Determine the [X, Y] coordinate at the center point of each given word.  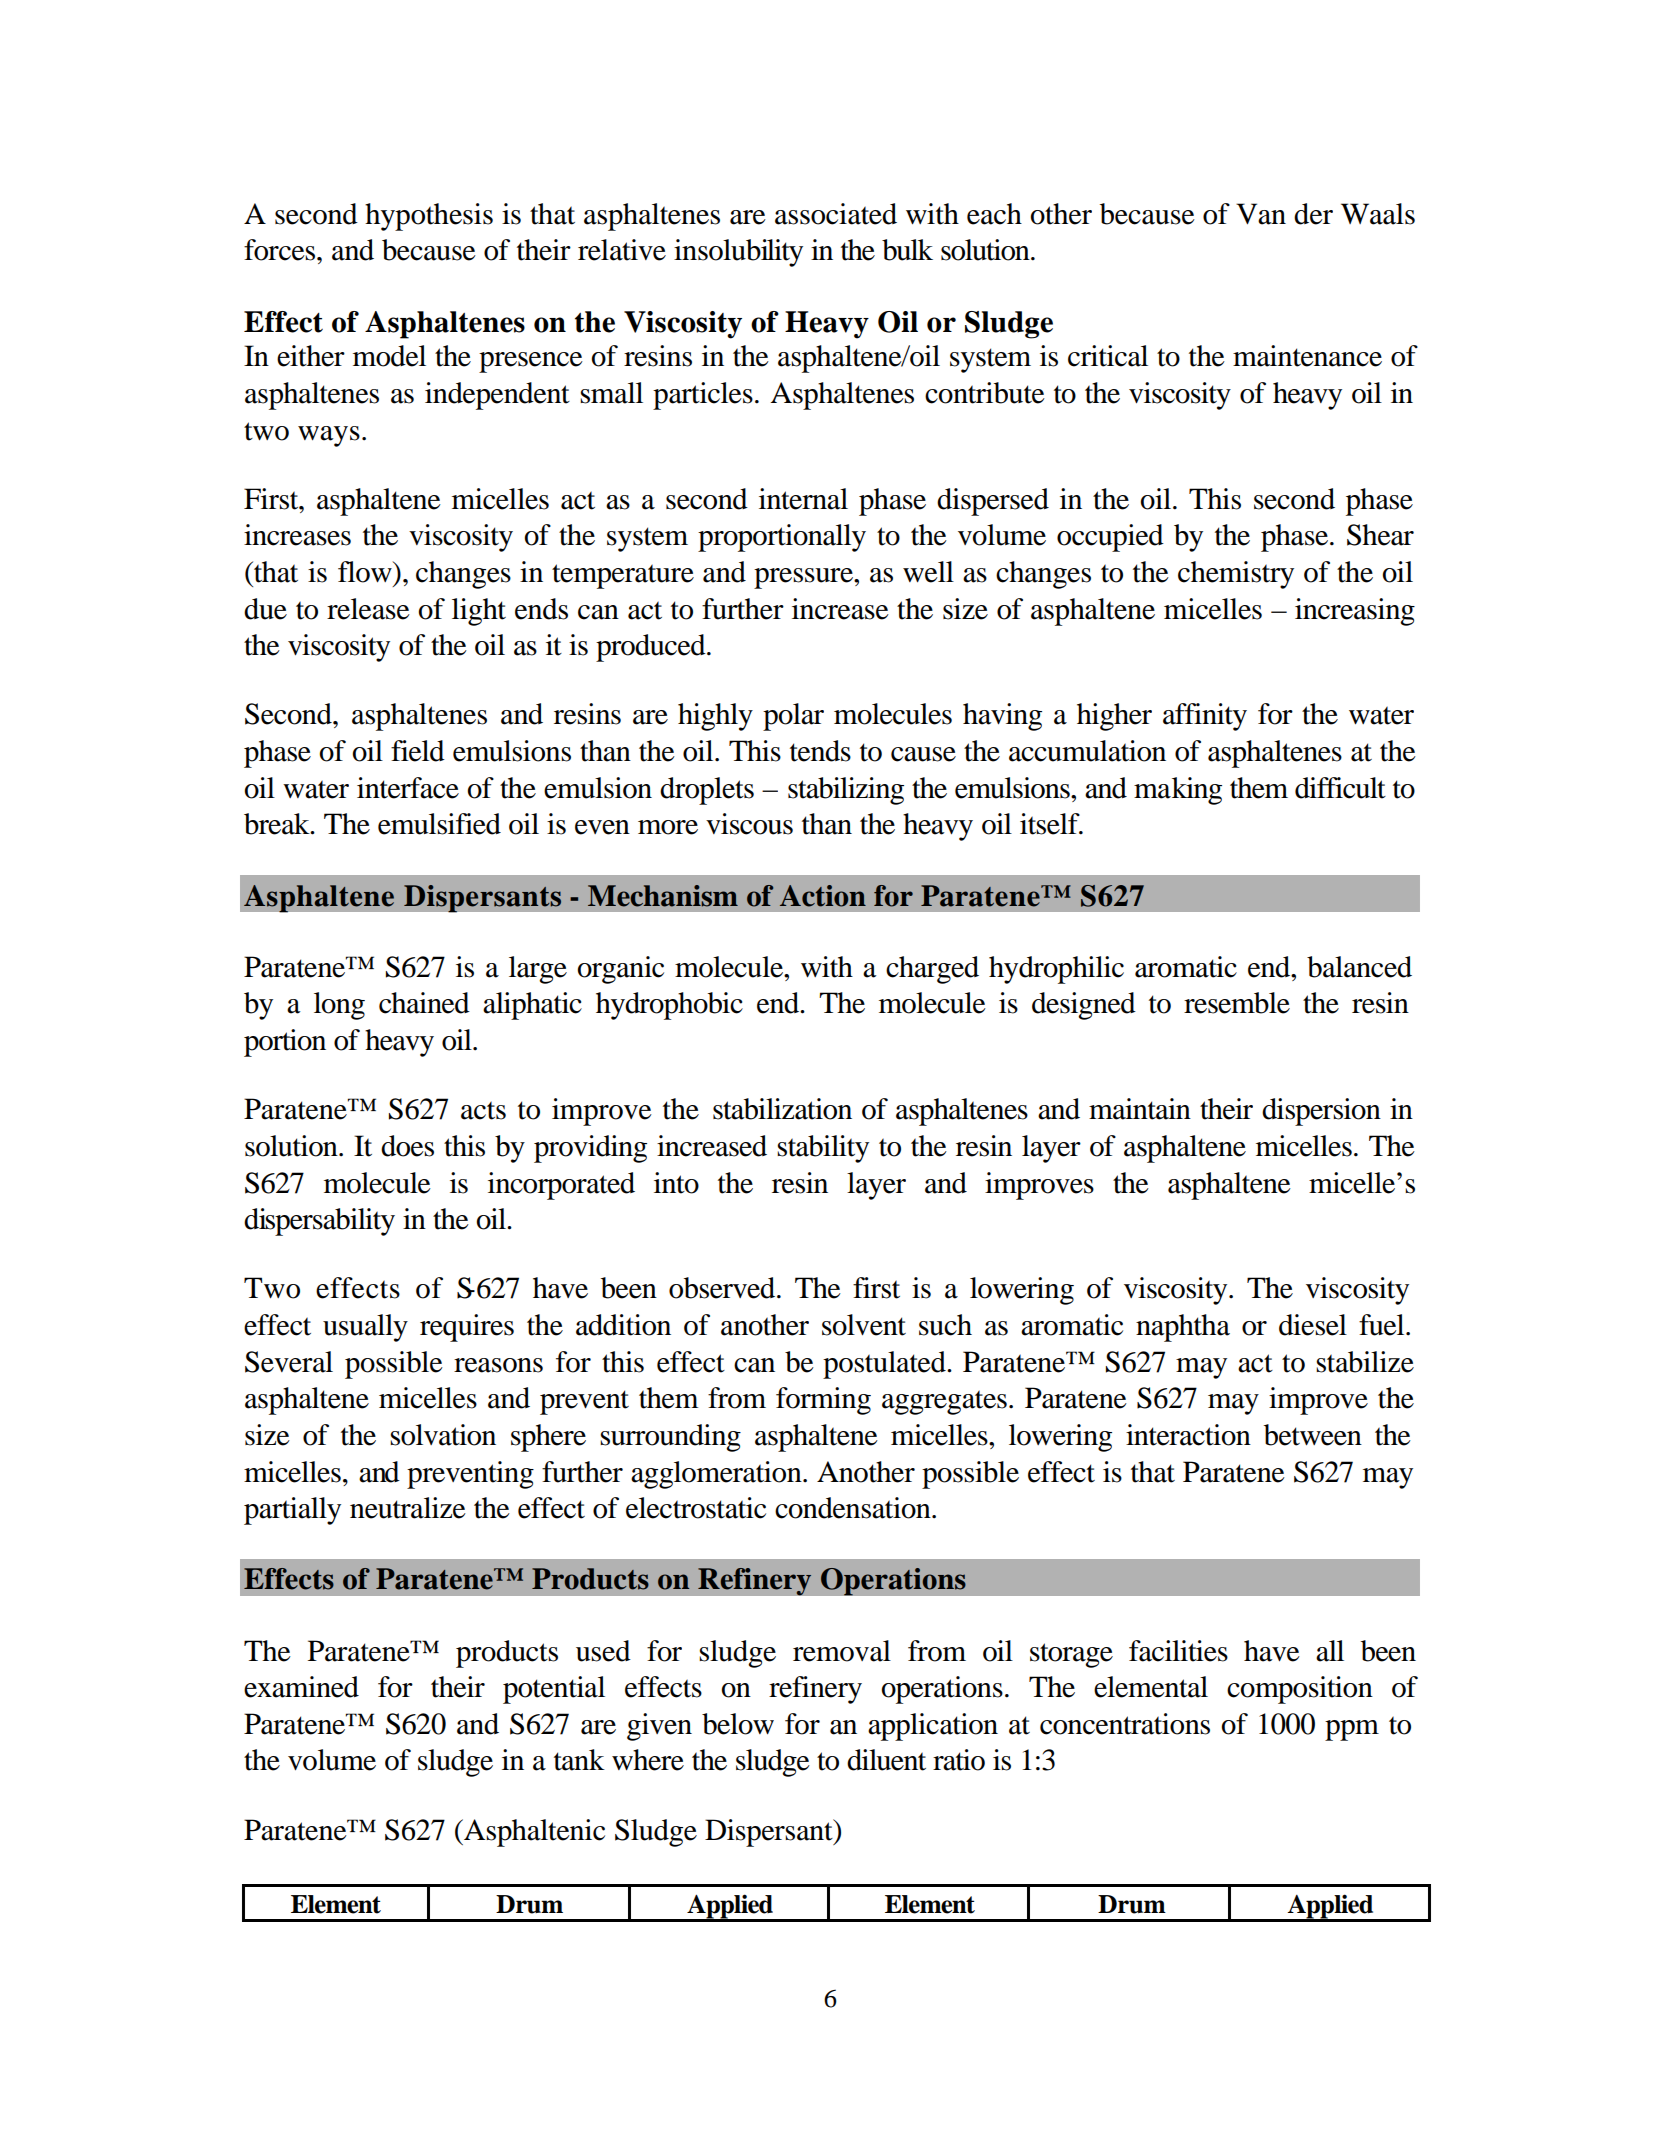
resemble [1237, 1003]
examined [301, 1687]
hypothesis [429, 217]
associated [836, 214]
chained [424, 1003]
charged [932, 970]
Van [1261, 214]
